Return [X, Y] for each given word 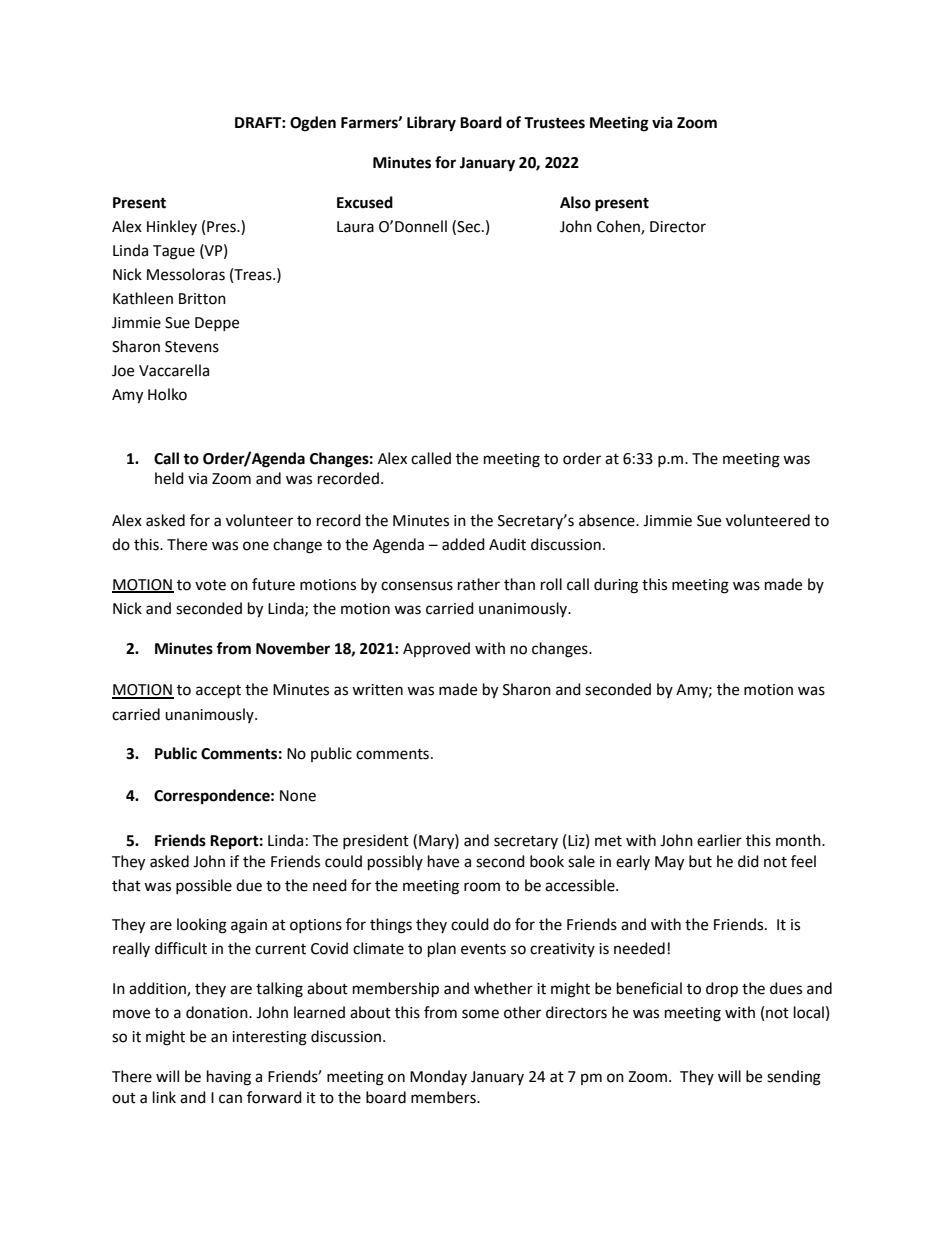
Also [575, 202]
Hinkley [172, 227]
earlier [719, 840]
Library [431, 124]
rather [479, 584]
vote [210, 585]
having [229, 1078]
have [443, 861]
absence [608, 520]
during [616, 586]
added [463, 544]
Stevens [192, 347]
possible [204, 886]
